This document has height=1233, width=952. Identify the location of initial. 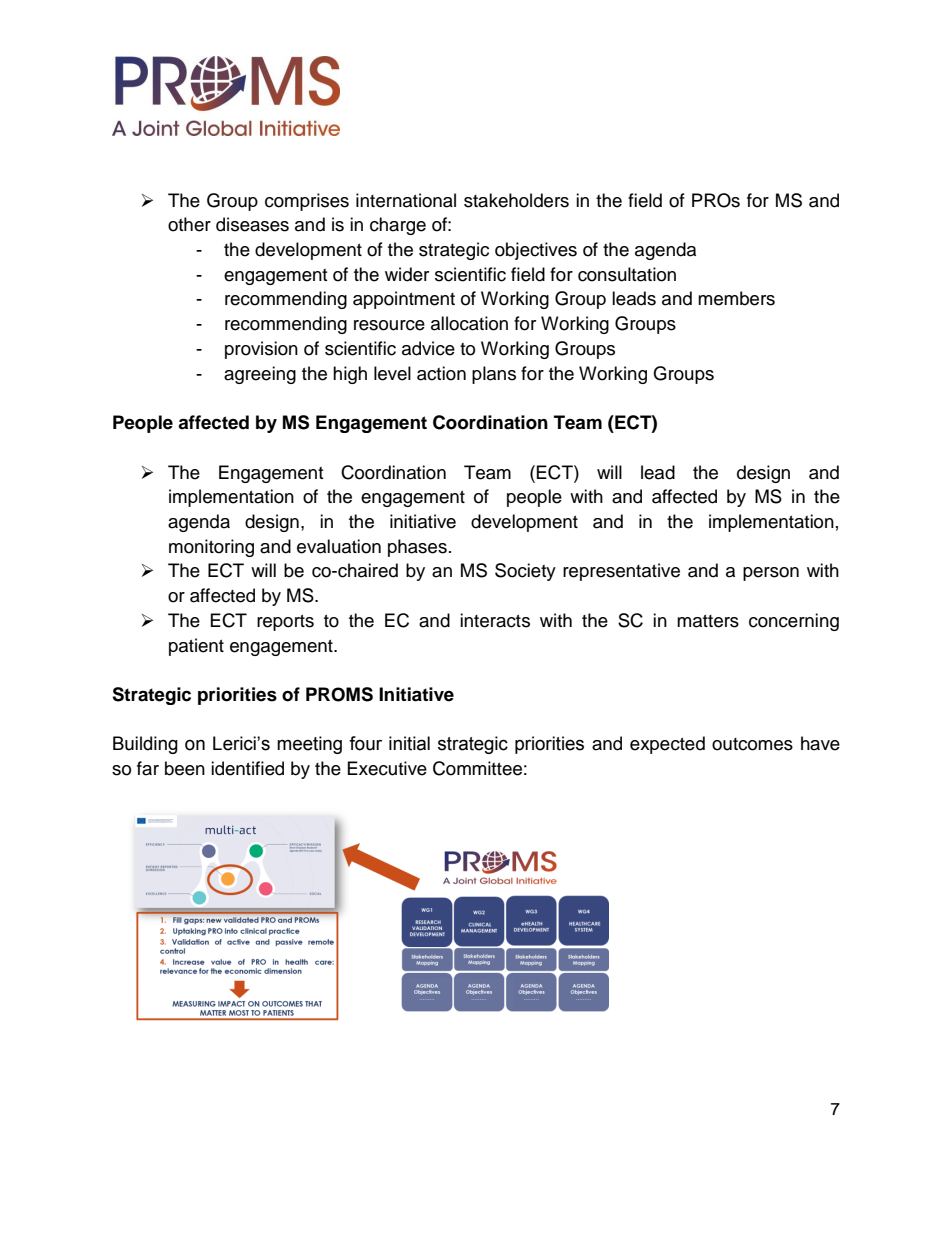
(409, 743).
